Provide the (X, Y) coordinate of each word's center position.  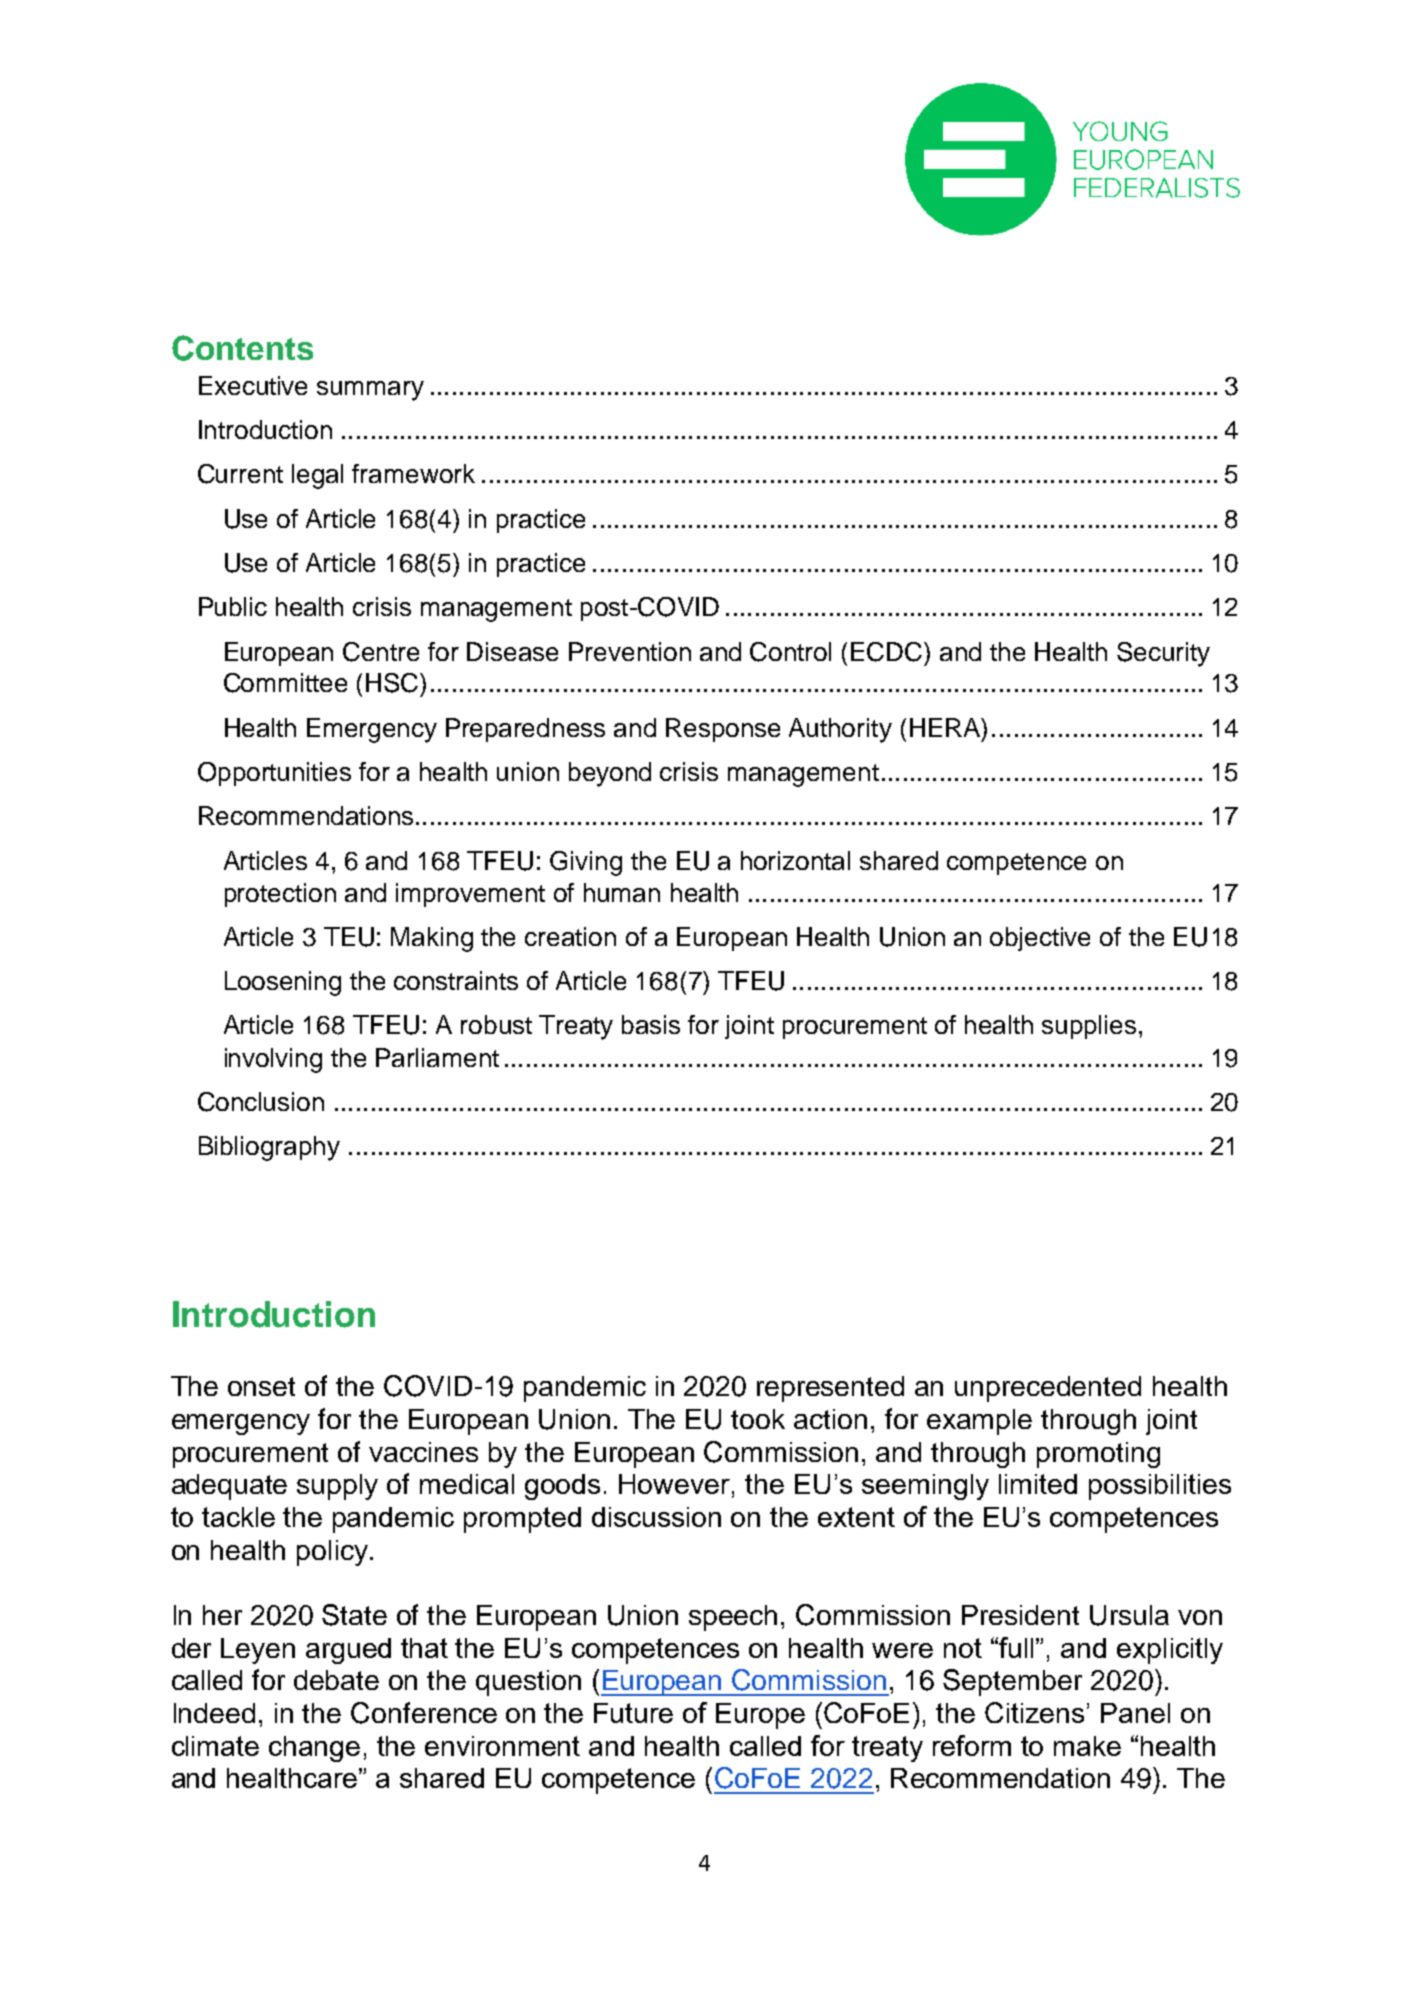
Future (633, 1713)
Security (1163, 654)
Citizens (1034, 1712)
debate (336, 1680)
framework (413, 473)
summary (370, 391)
